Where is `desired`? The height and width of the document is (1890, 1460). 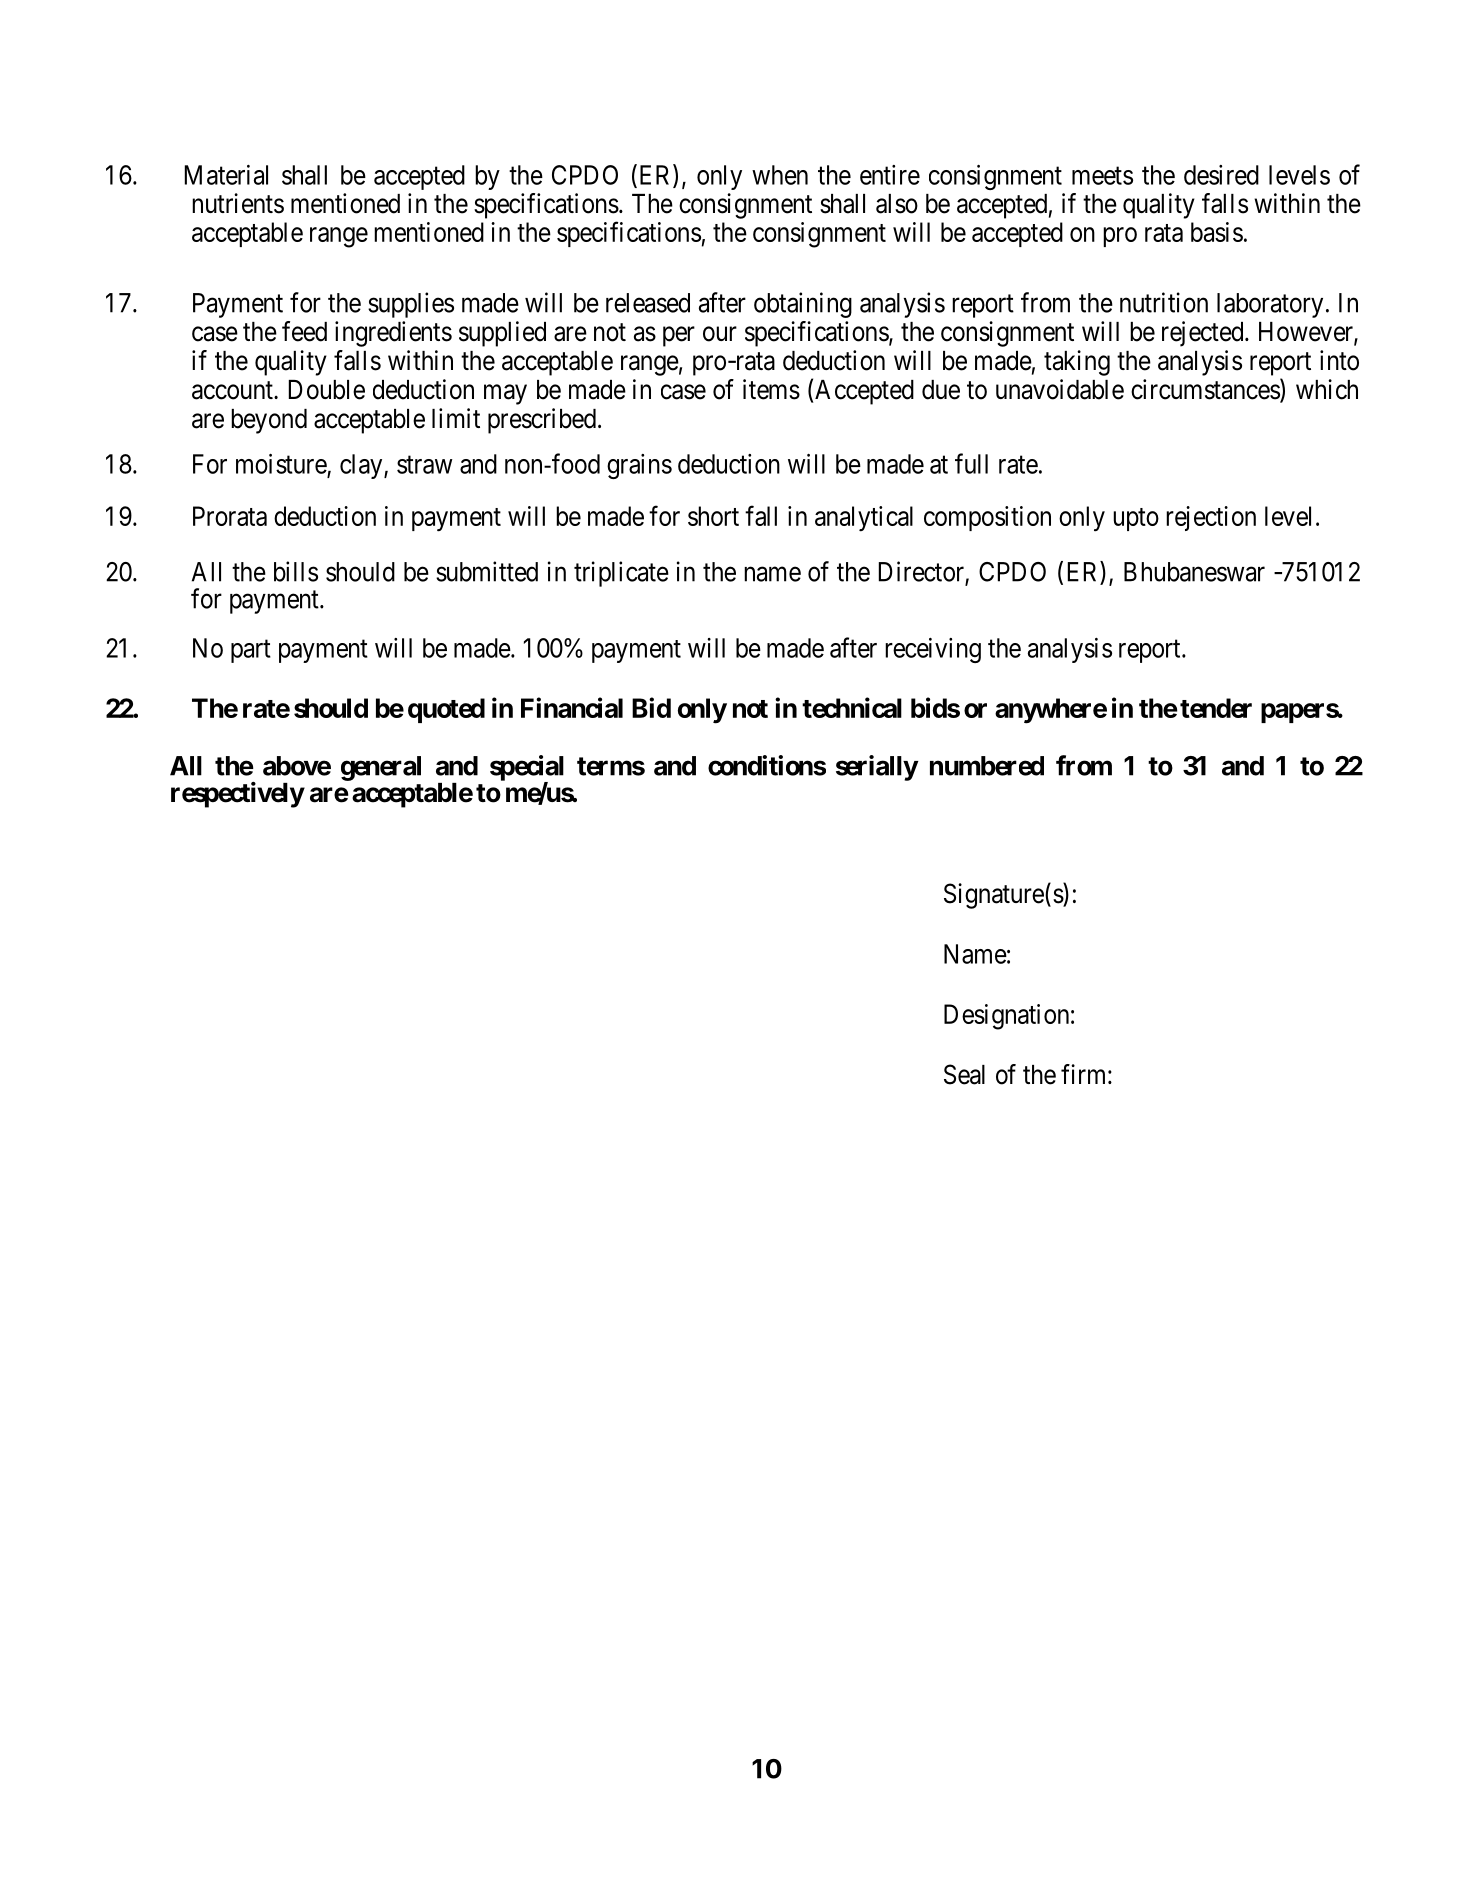
desired is located at coordinates (1221, 175).
